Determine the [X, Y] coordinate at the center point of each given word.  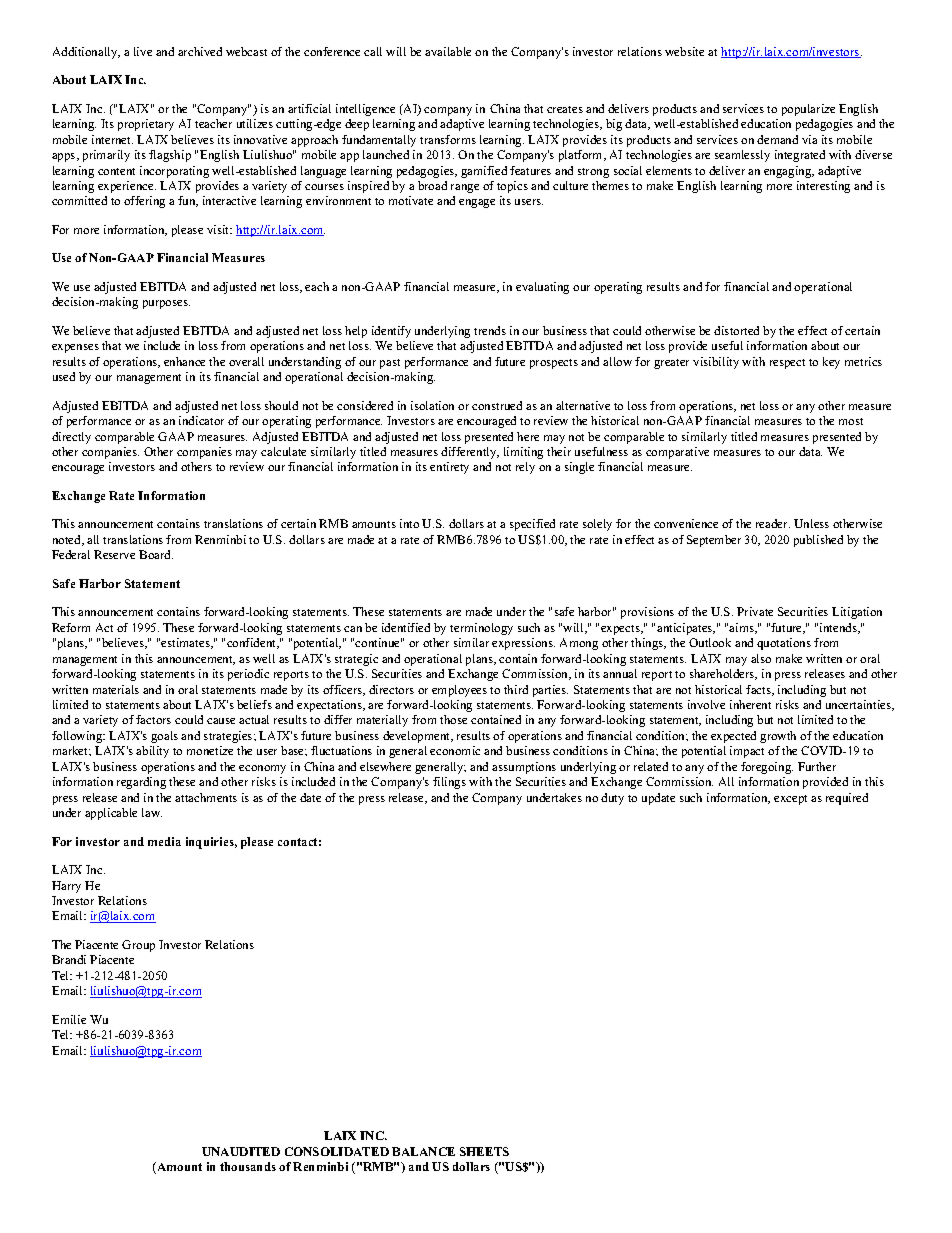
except [790, 800]
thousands [248, 1166]
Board [156, 554]
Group [138, 946]
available [448, 51]
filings [449, 783]
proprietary [146, 125]
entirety [449, 468]
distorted [736, 330]
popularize [808, 110]
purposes [166, 304]
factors [153, 719]
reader [773, 523]
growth [778, 737]
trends [490, 330]
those [453, 719]
